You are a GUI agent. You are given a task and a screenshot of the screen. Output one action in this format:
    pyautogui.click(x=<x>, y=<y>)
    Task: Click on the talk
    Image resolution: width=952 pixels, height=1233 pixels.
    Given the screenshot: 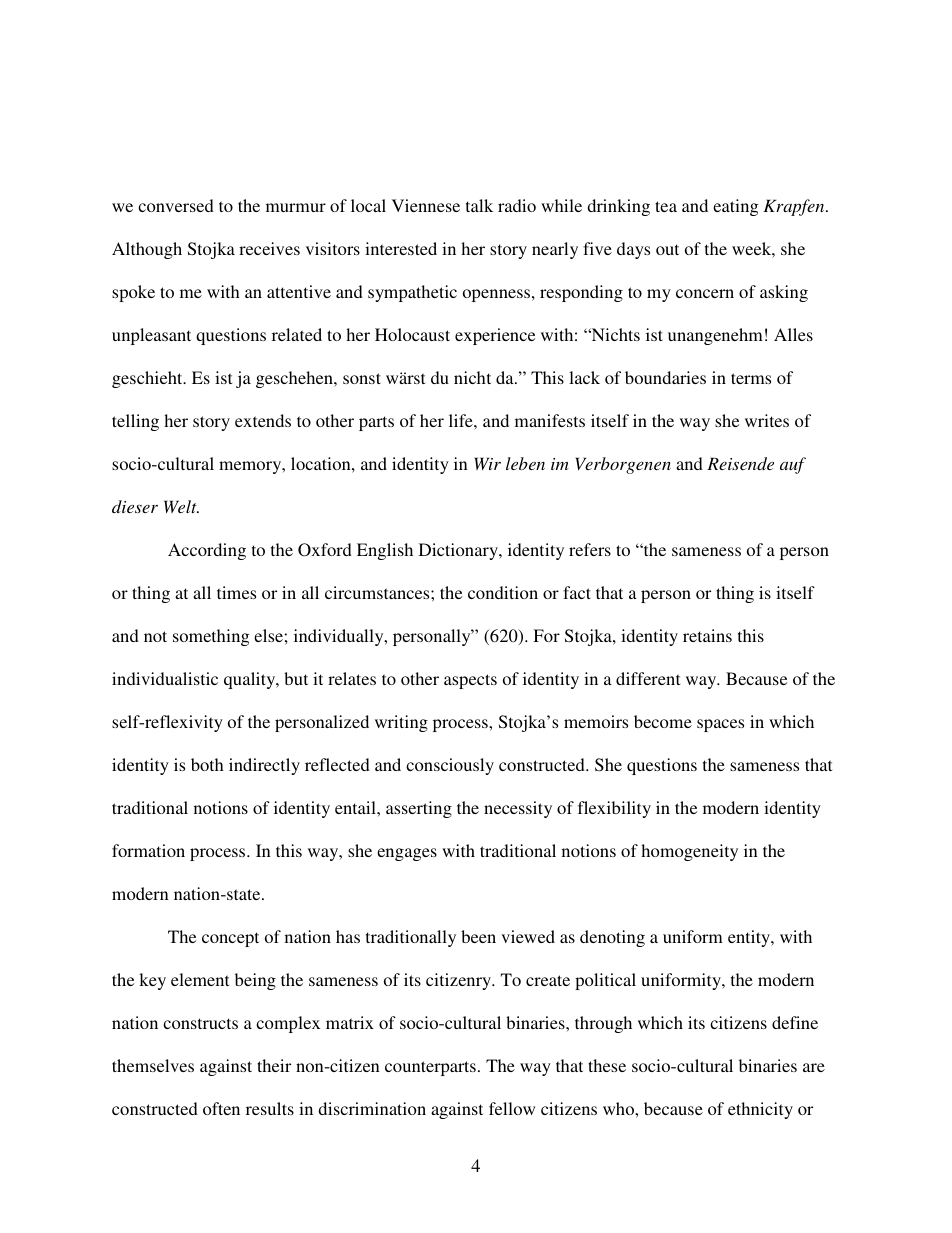 What is the action you would take?
    pyautogui.click(x=479, y=205)
